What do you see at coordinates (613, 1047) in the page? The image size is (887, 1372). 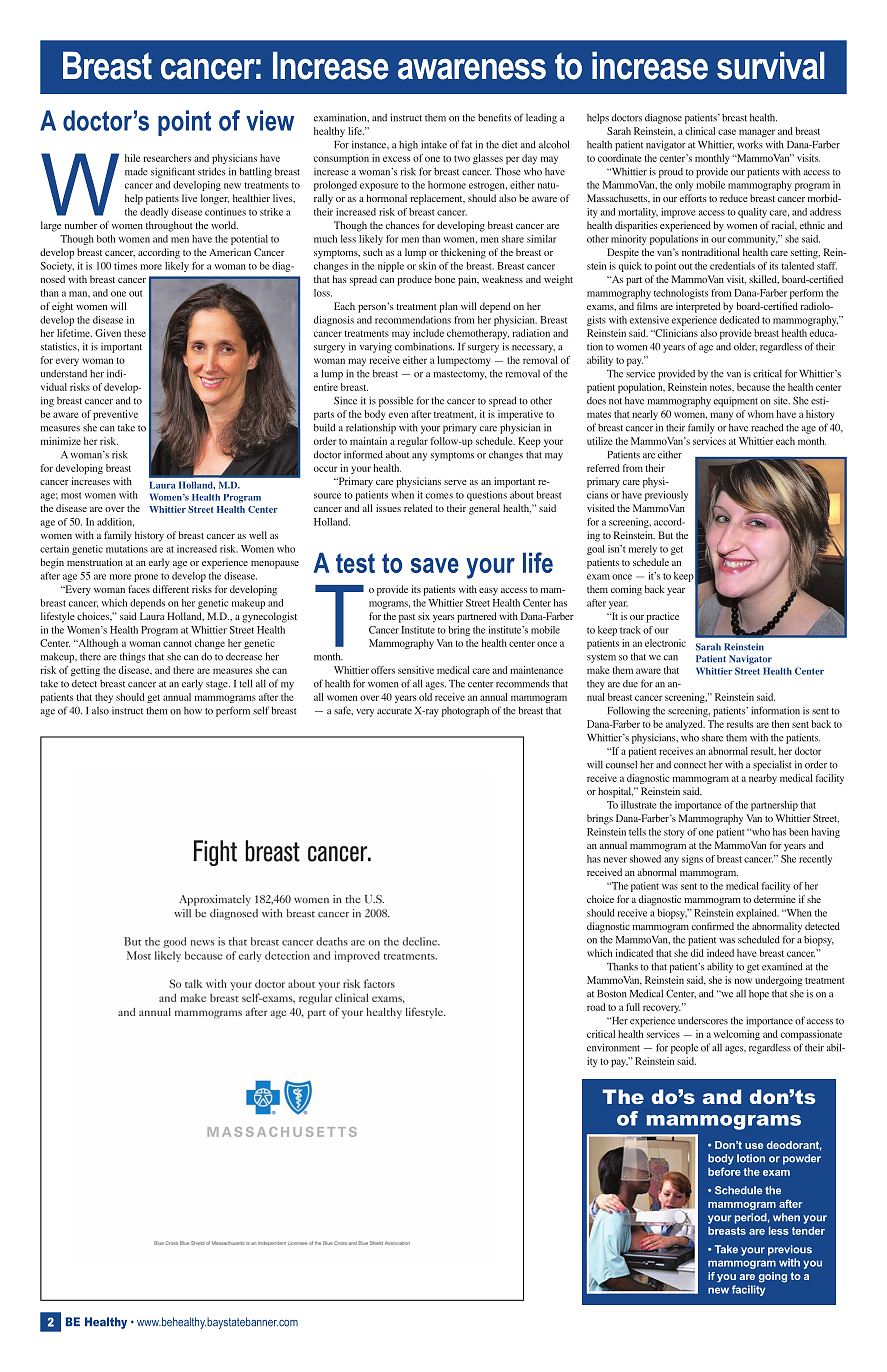 I see `environment` at bounding box center [613, 1047].
